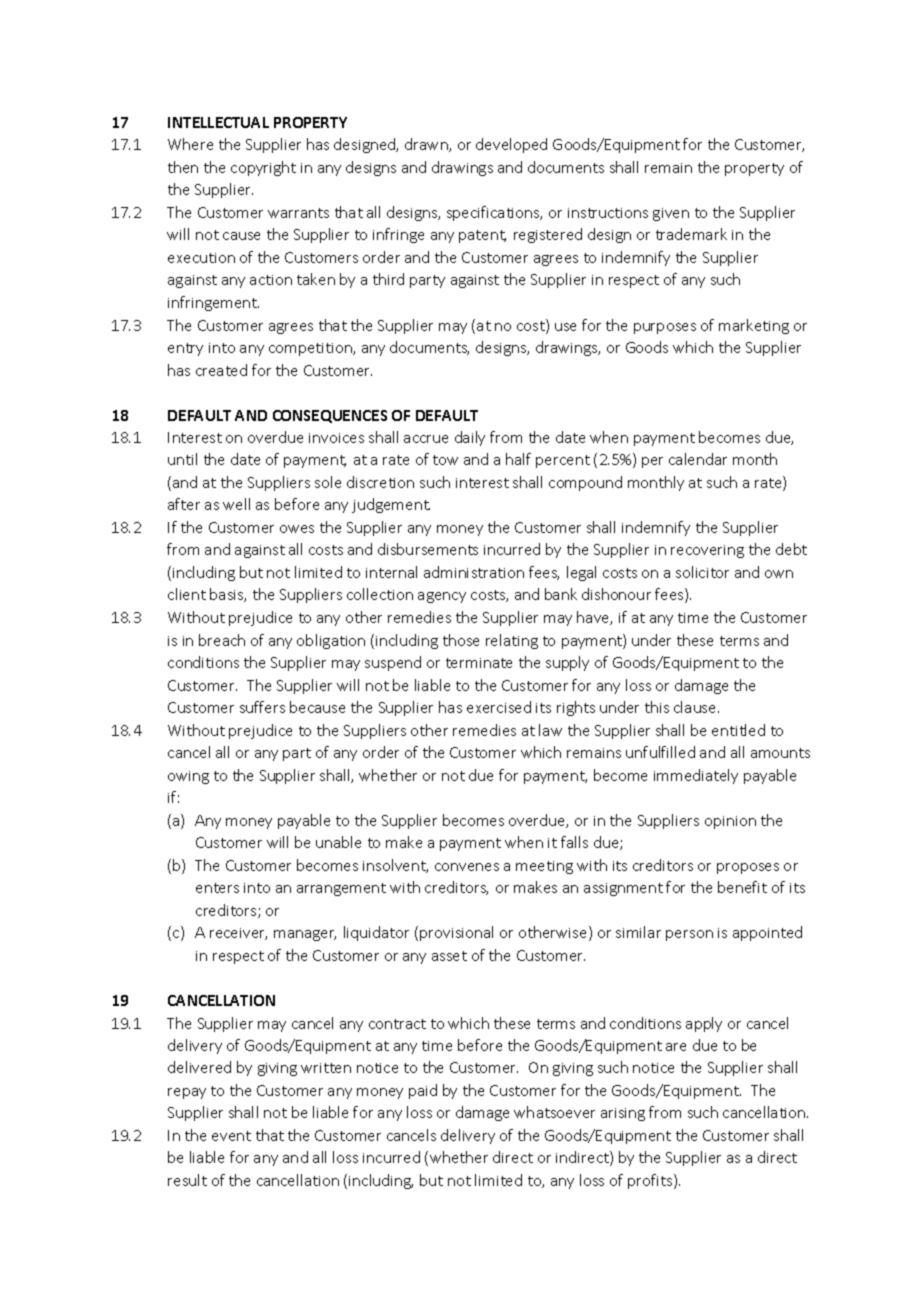 The width and height of the screenshot is (924, 1308). Describe the element at coordinates (479, 663) in the screenshot. I see `terminate` at that location.
